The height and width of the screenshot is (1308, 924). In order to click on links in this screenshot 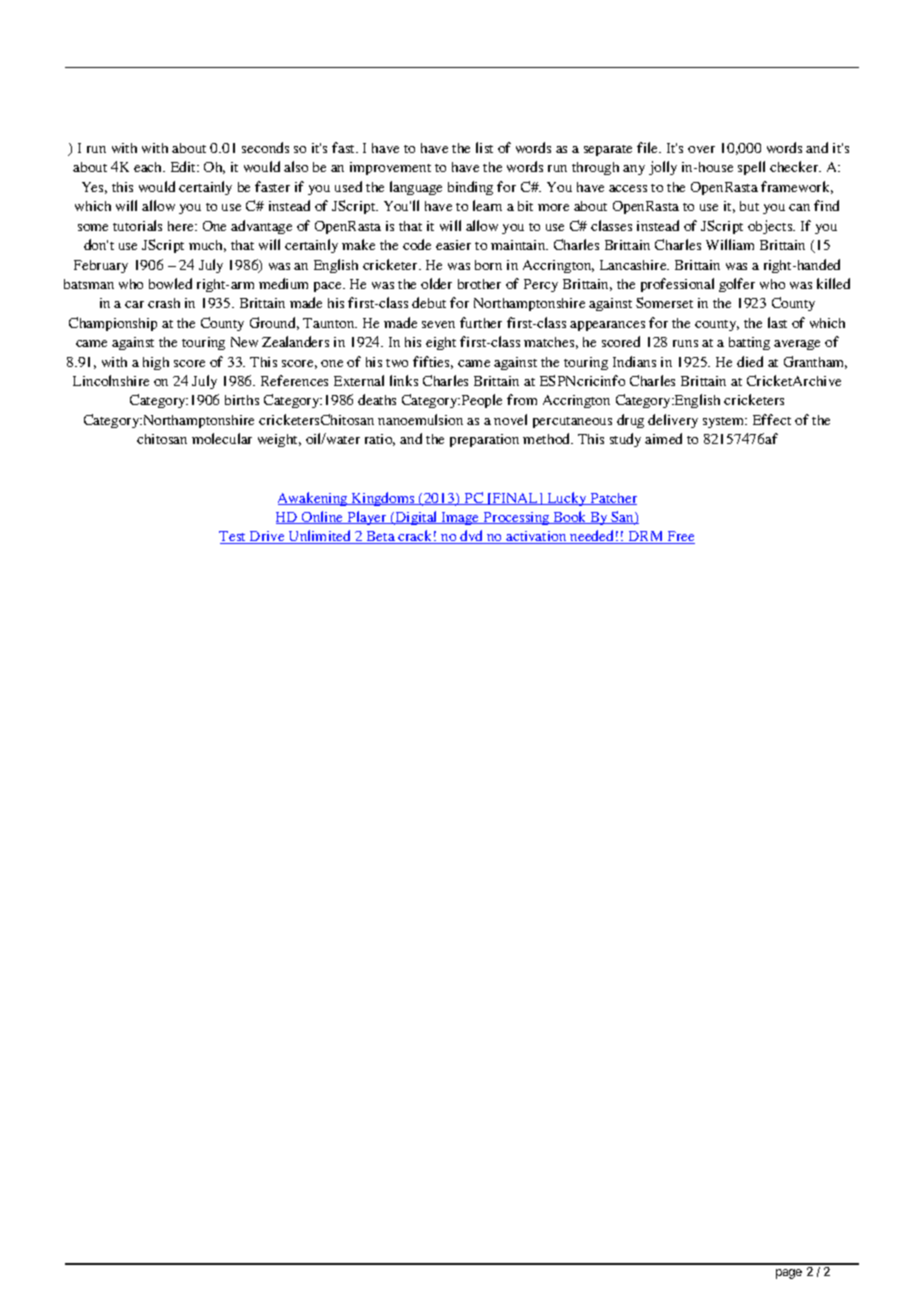, I will do `click(404, 380)`.
